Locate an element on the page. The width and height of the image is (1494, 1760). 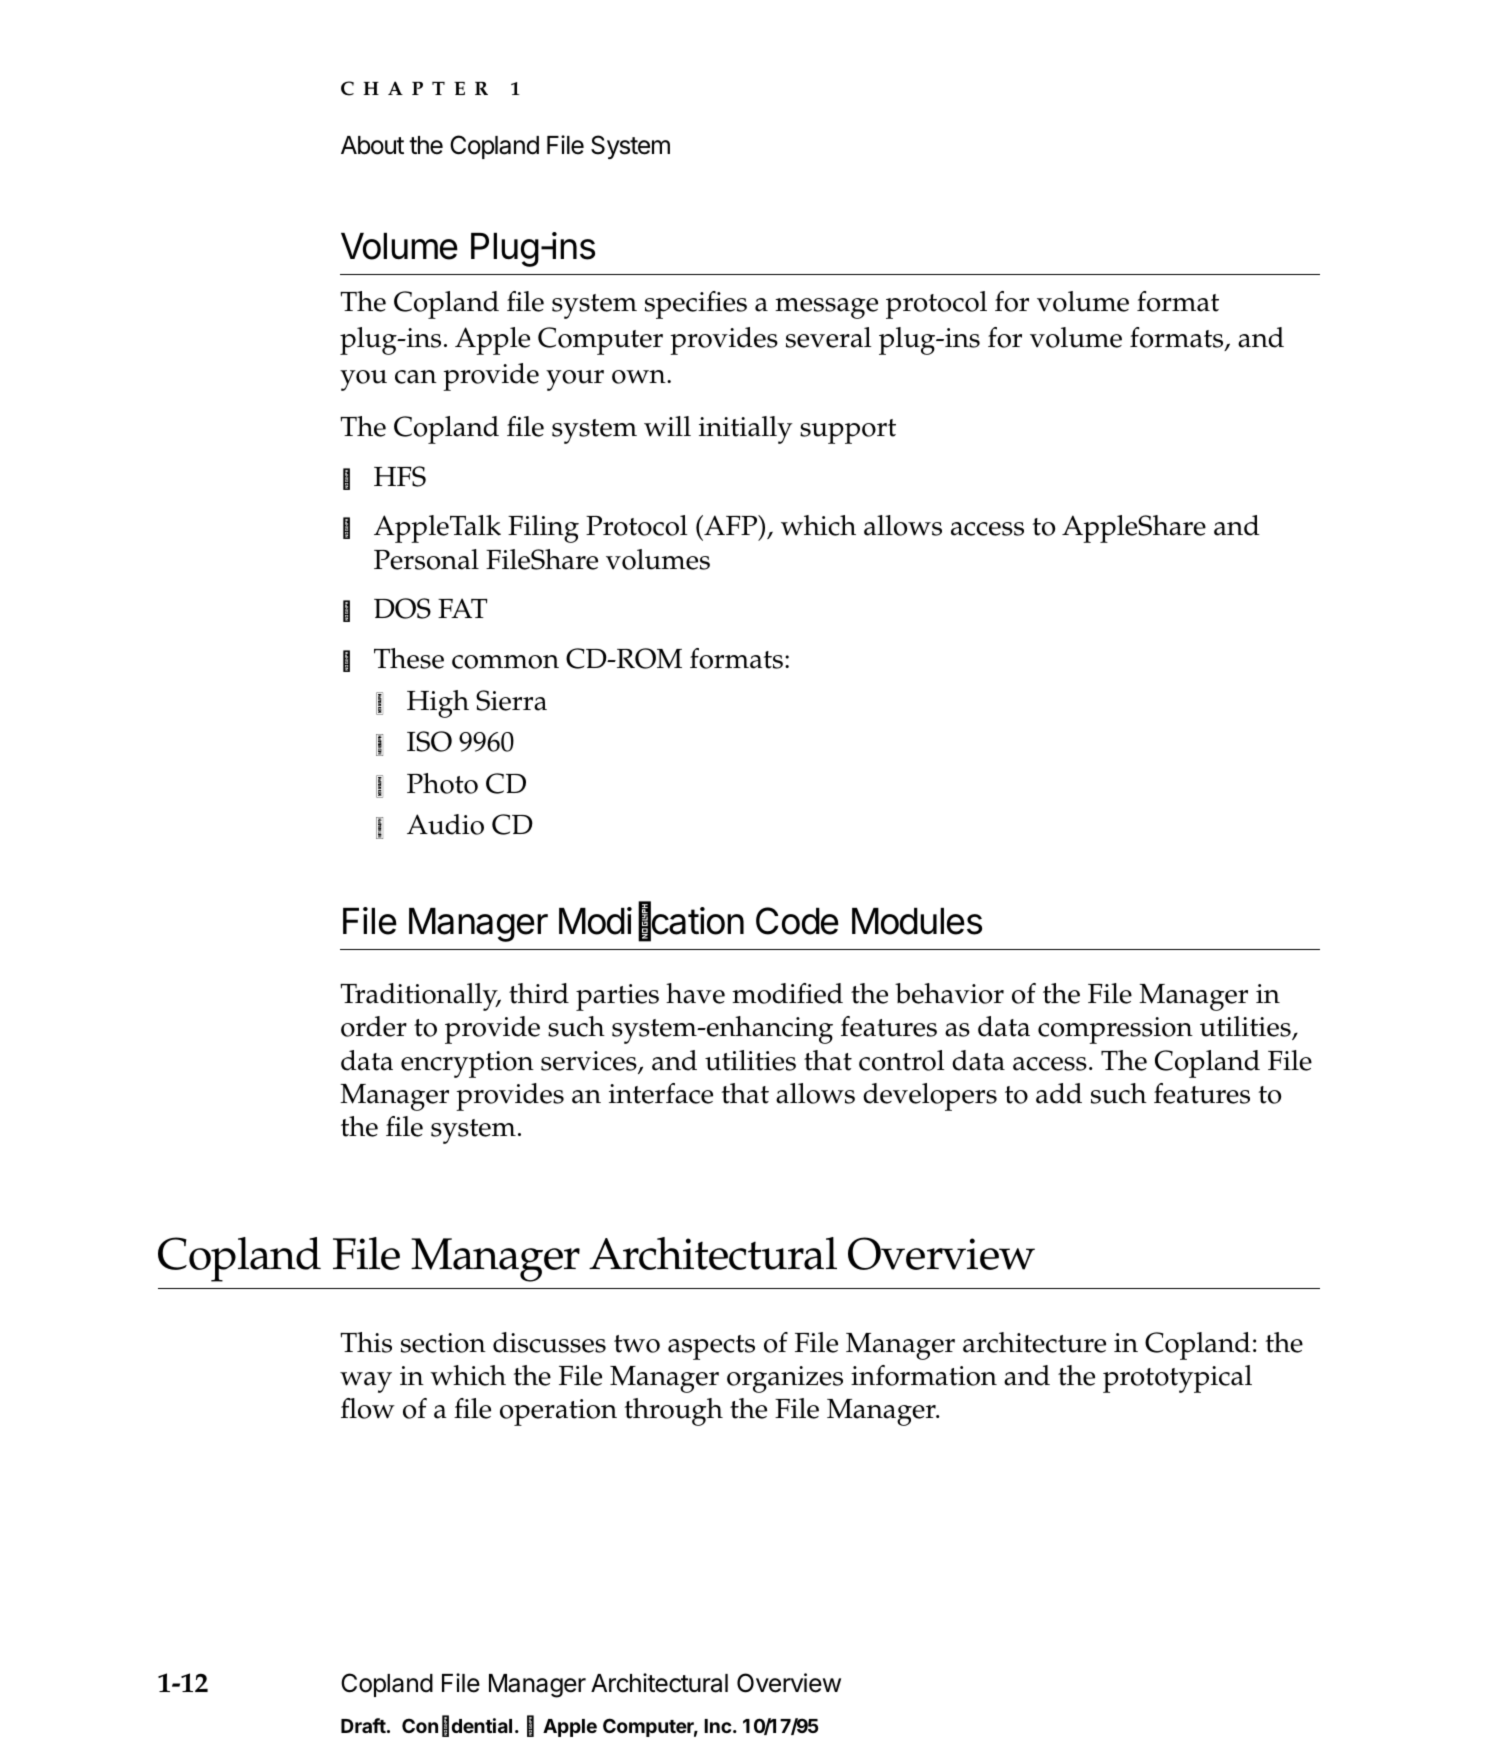
Confidential is located at coordinates (457, 1726).
